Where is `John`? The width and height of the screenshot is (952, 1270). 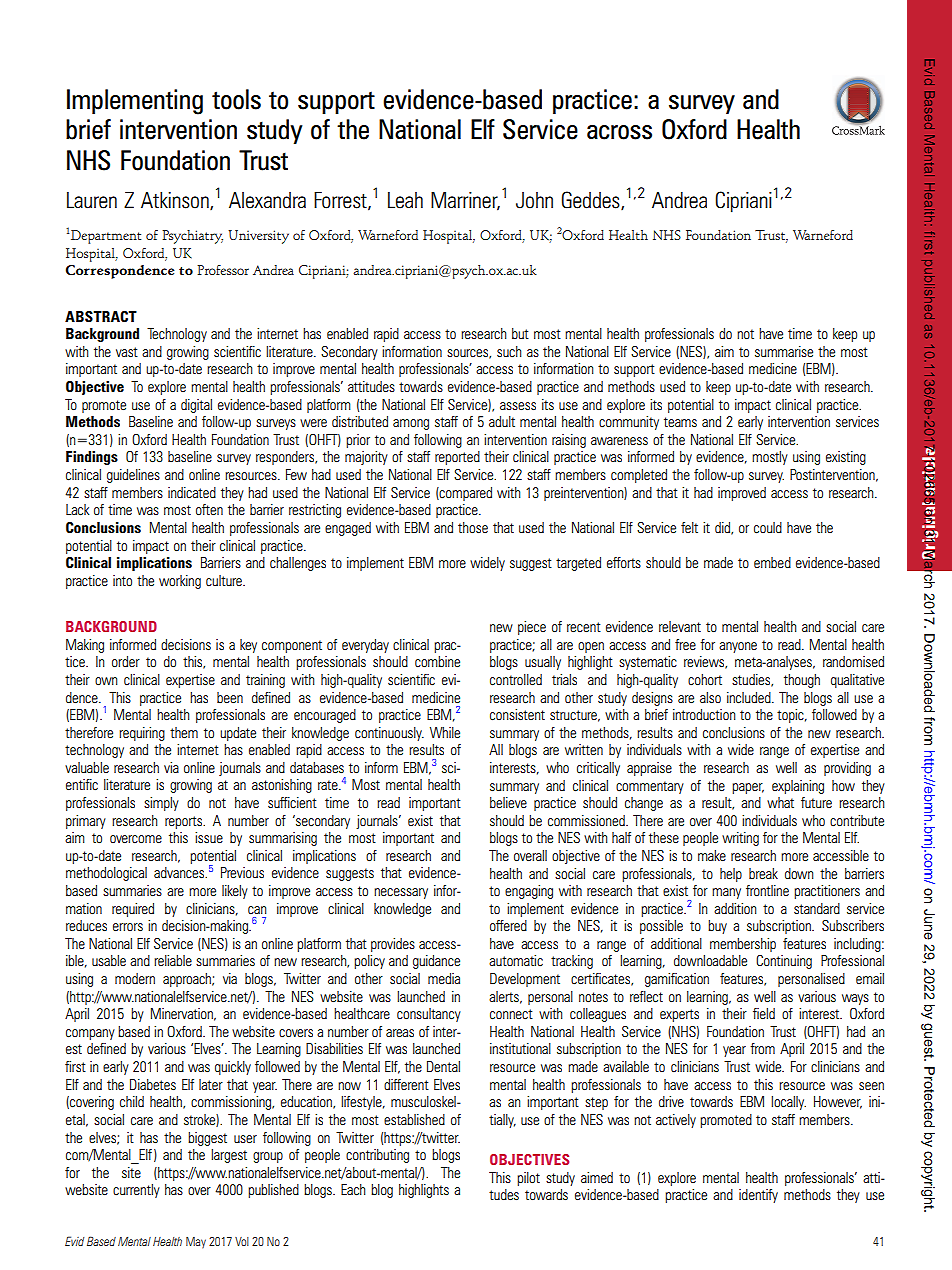 John is located at coordinates (534, 200).
